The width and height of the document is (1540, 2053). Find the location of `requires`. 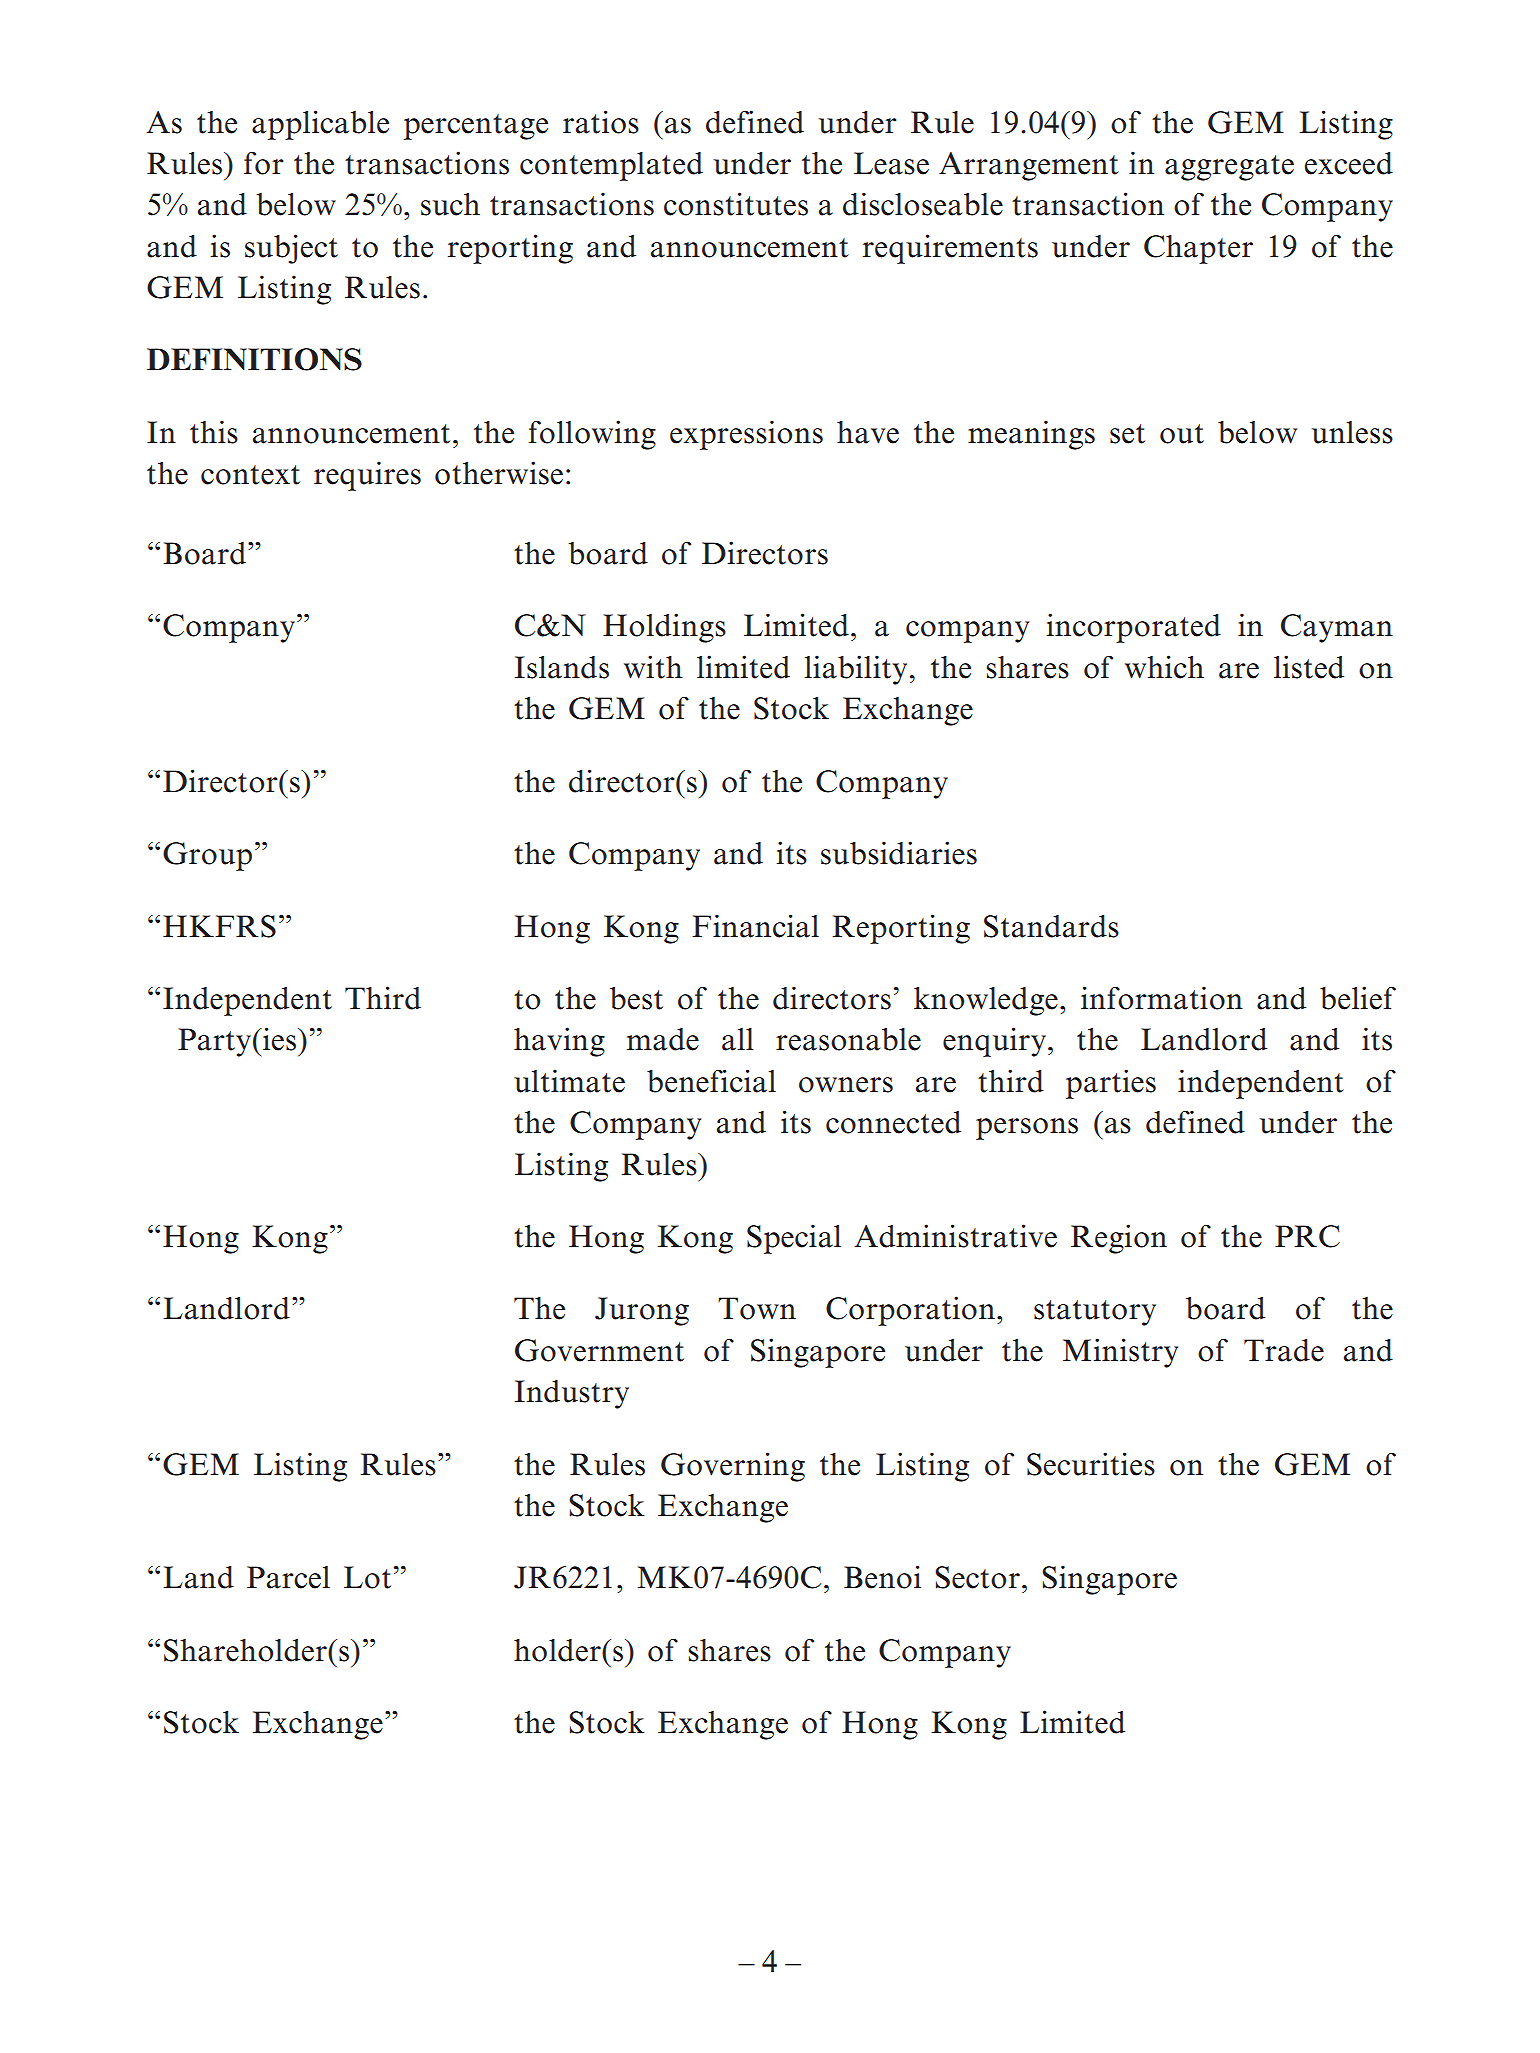

requires is located at coordinates (367, 476).
